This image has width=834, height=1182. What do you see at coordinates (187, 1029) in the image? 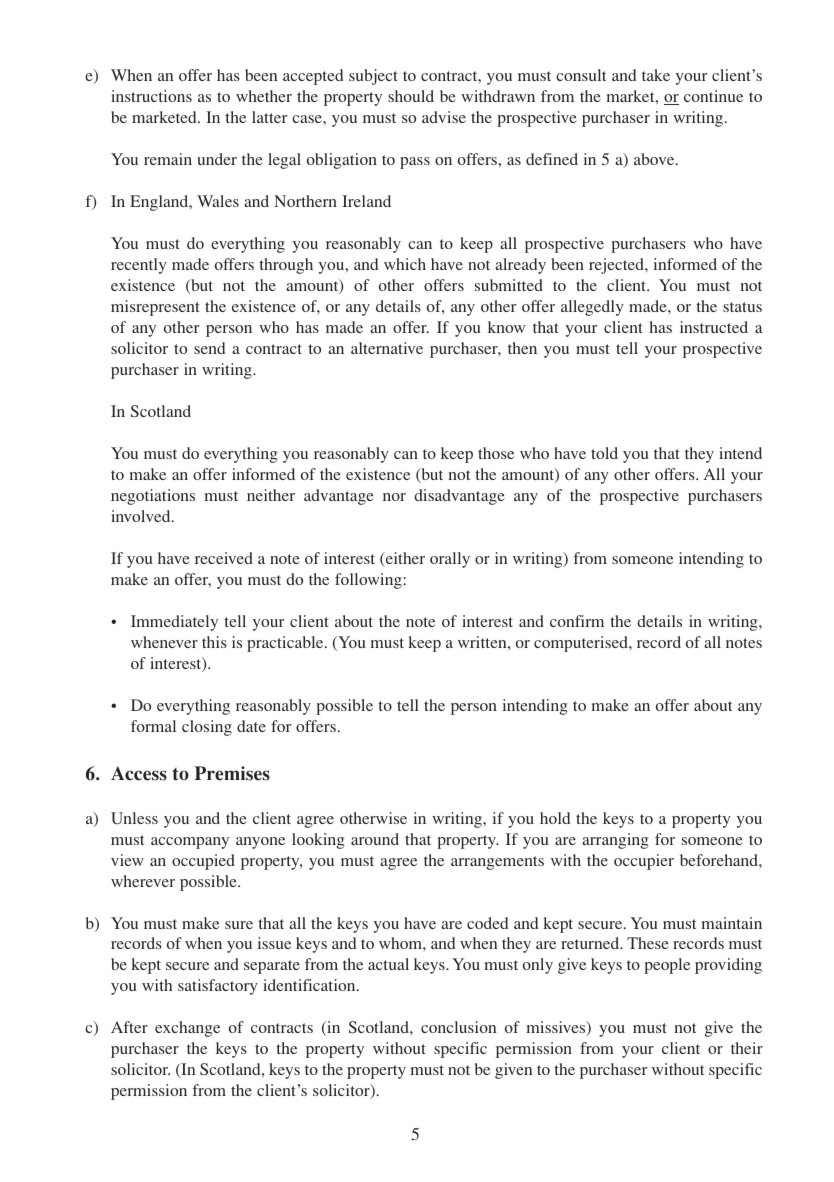
I see `exchange` at bounding box center [187, 1029].
